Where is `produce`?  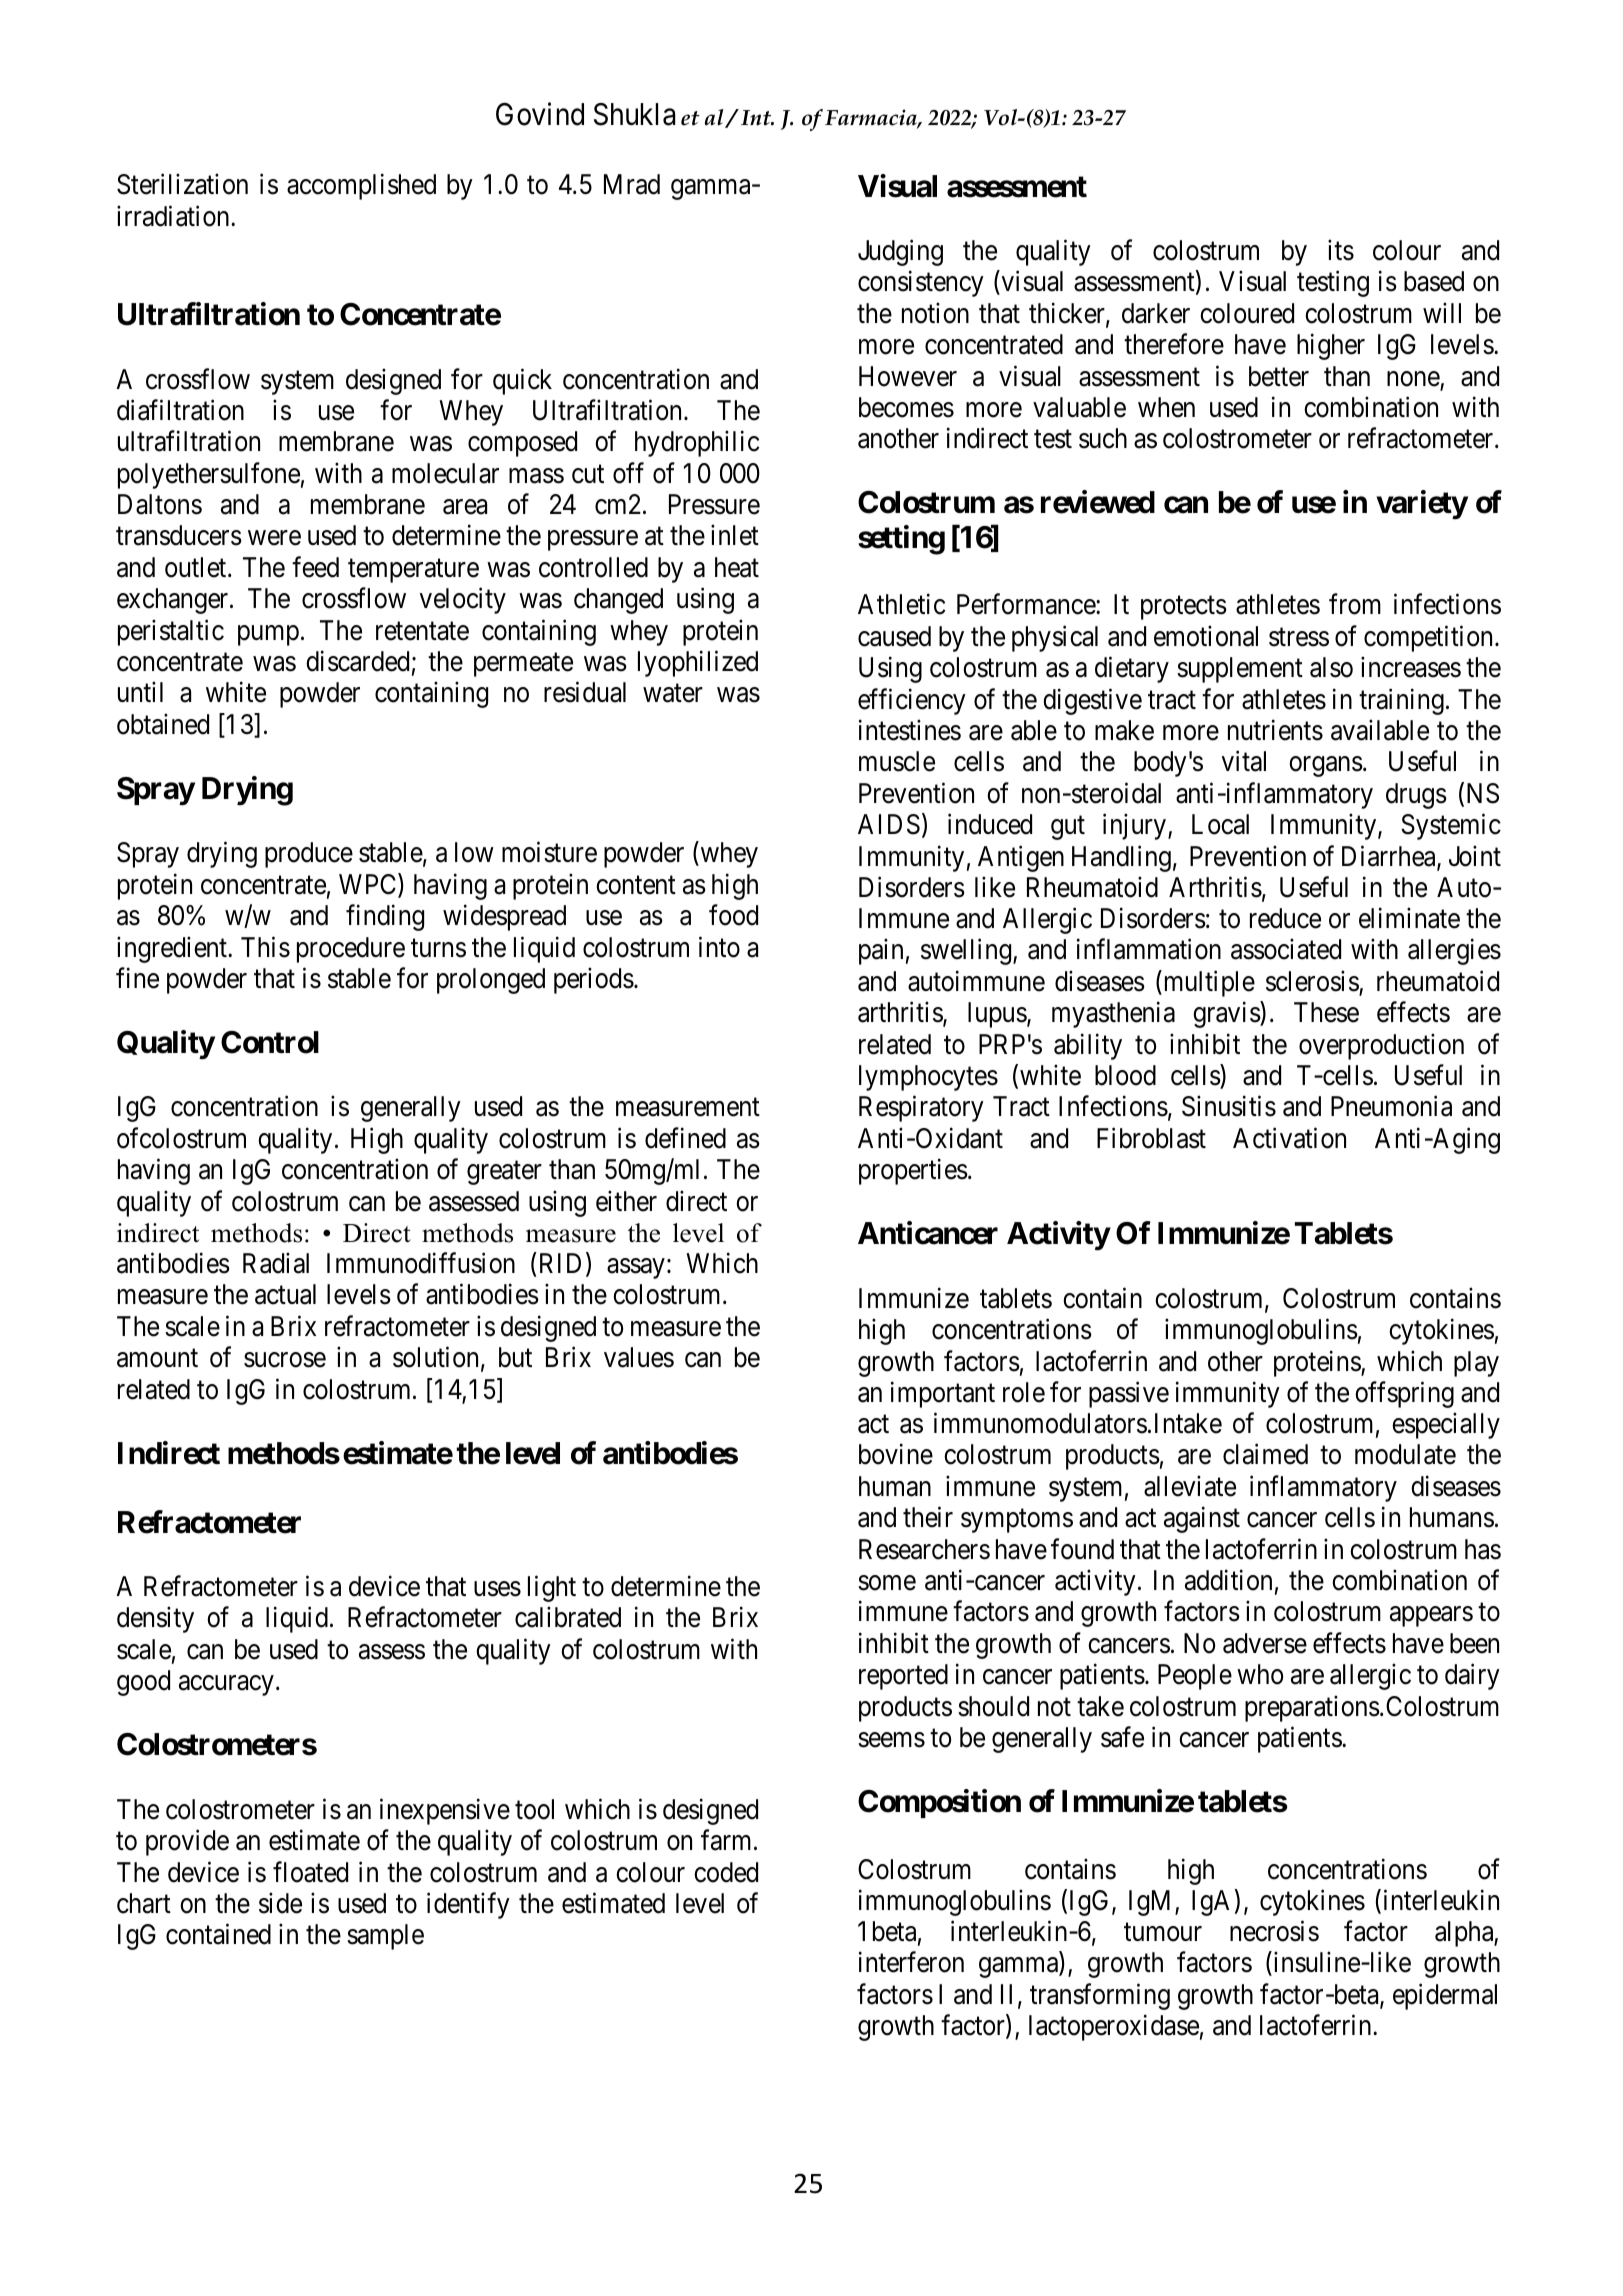
produce is located at coordinates (309, 855).
